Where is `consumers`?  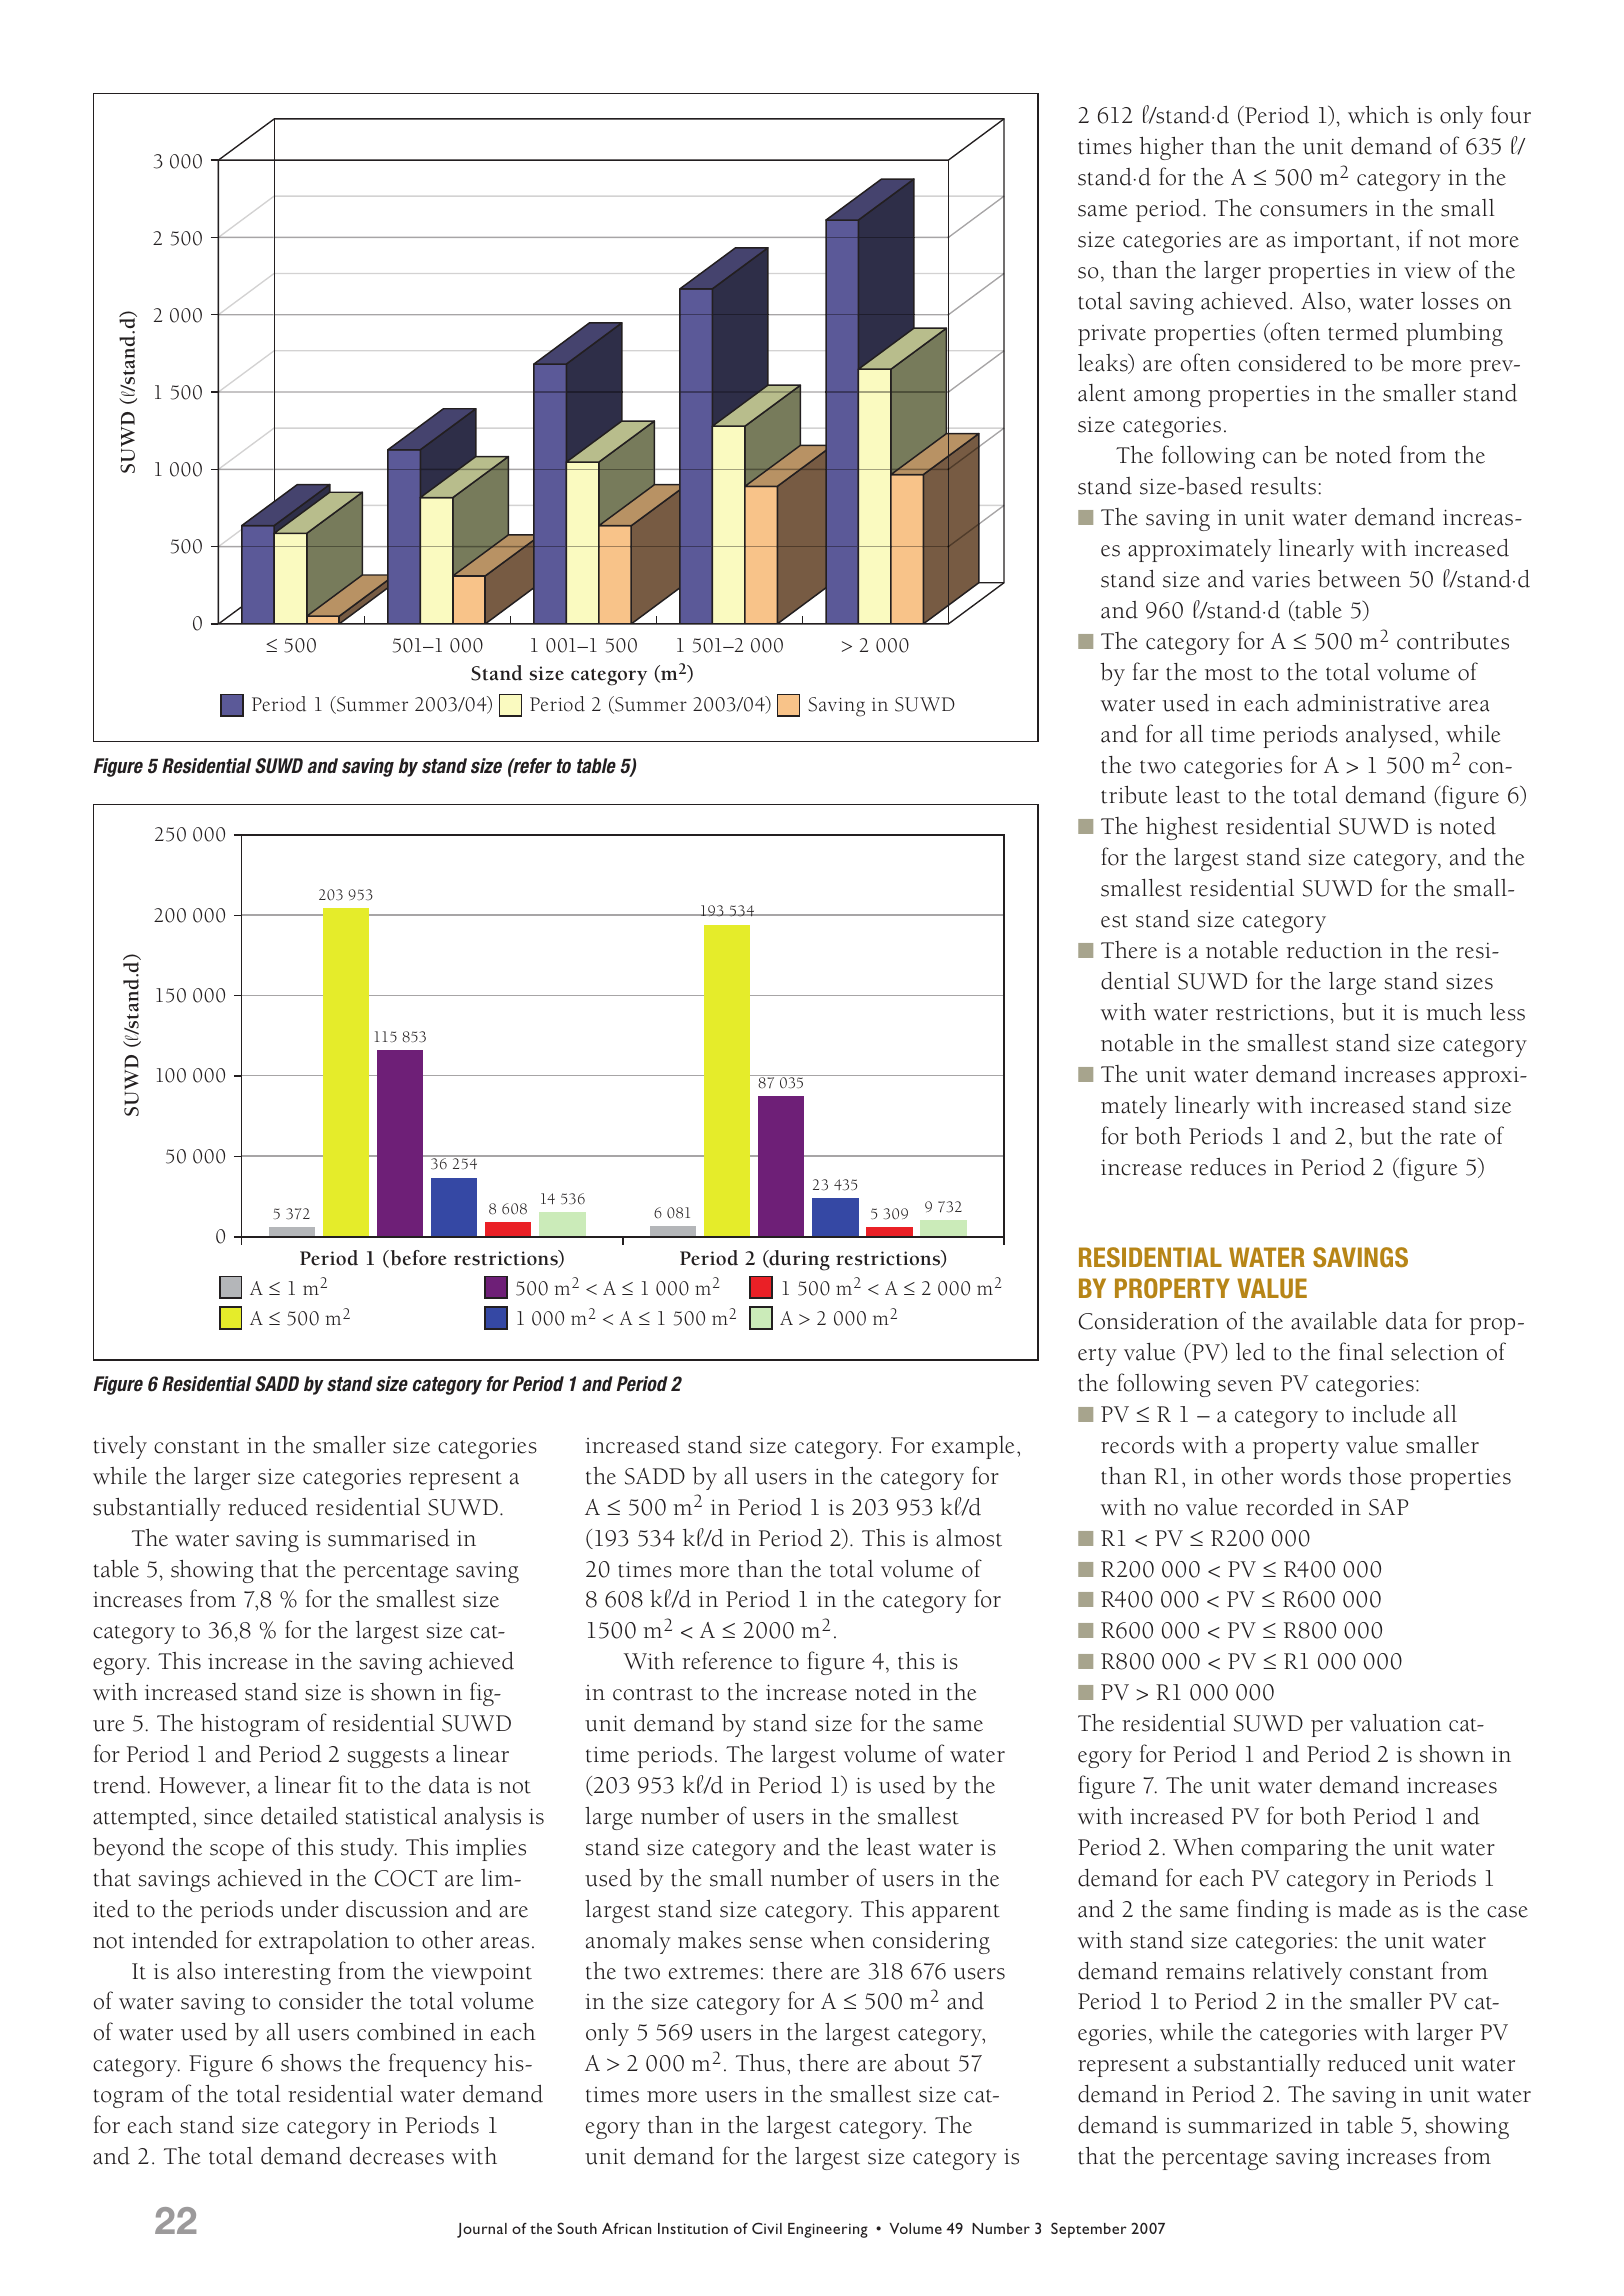
consumers is located at coordinates (1313, 211).
